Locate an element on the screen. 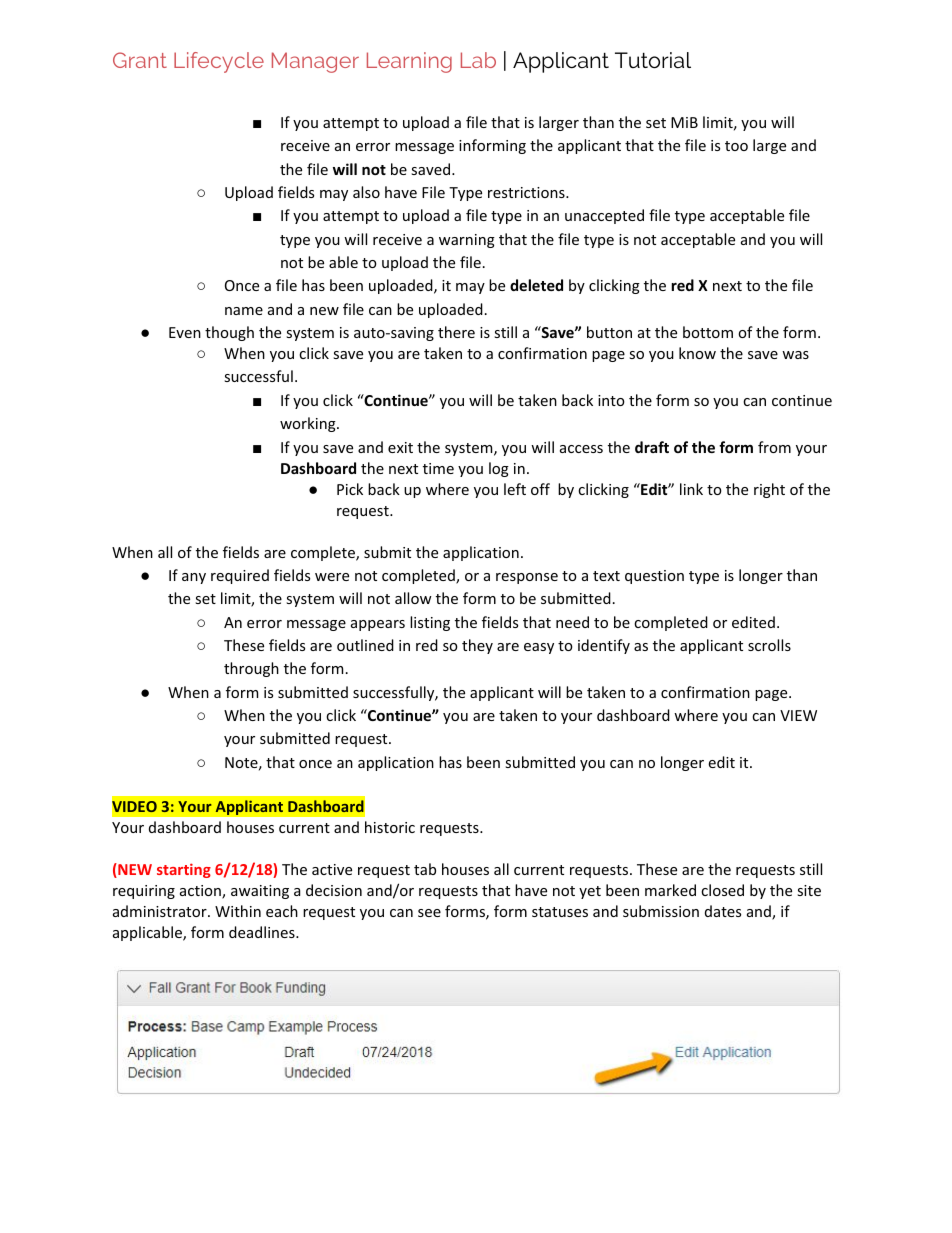  Lifecycle is located at coordinates (219, 62).
